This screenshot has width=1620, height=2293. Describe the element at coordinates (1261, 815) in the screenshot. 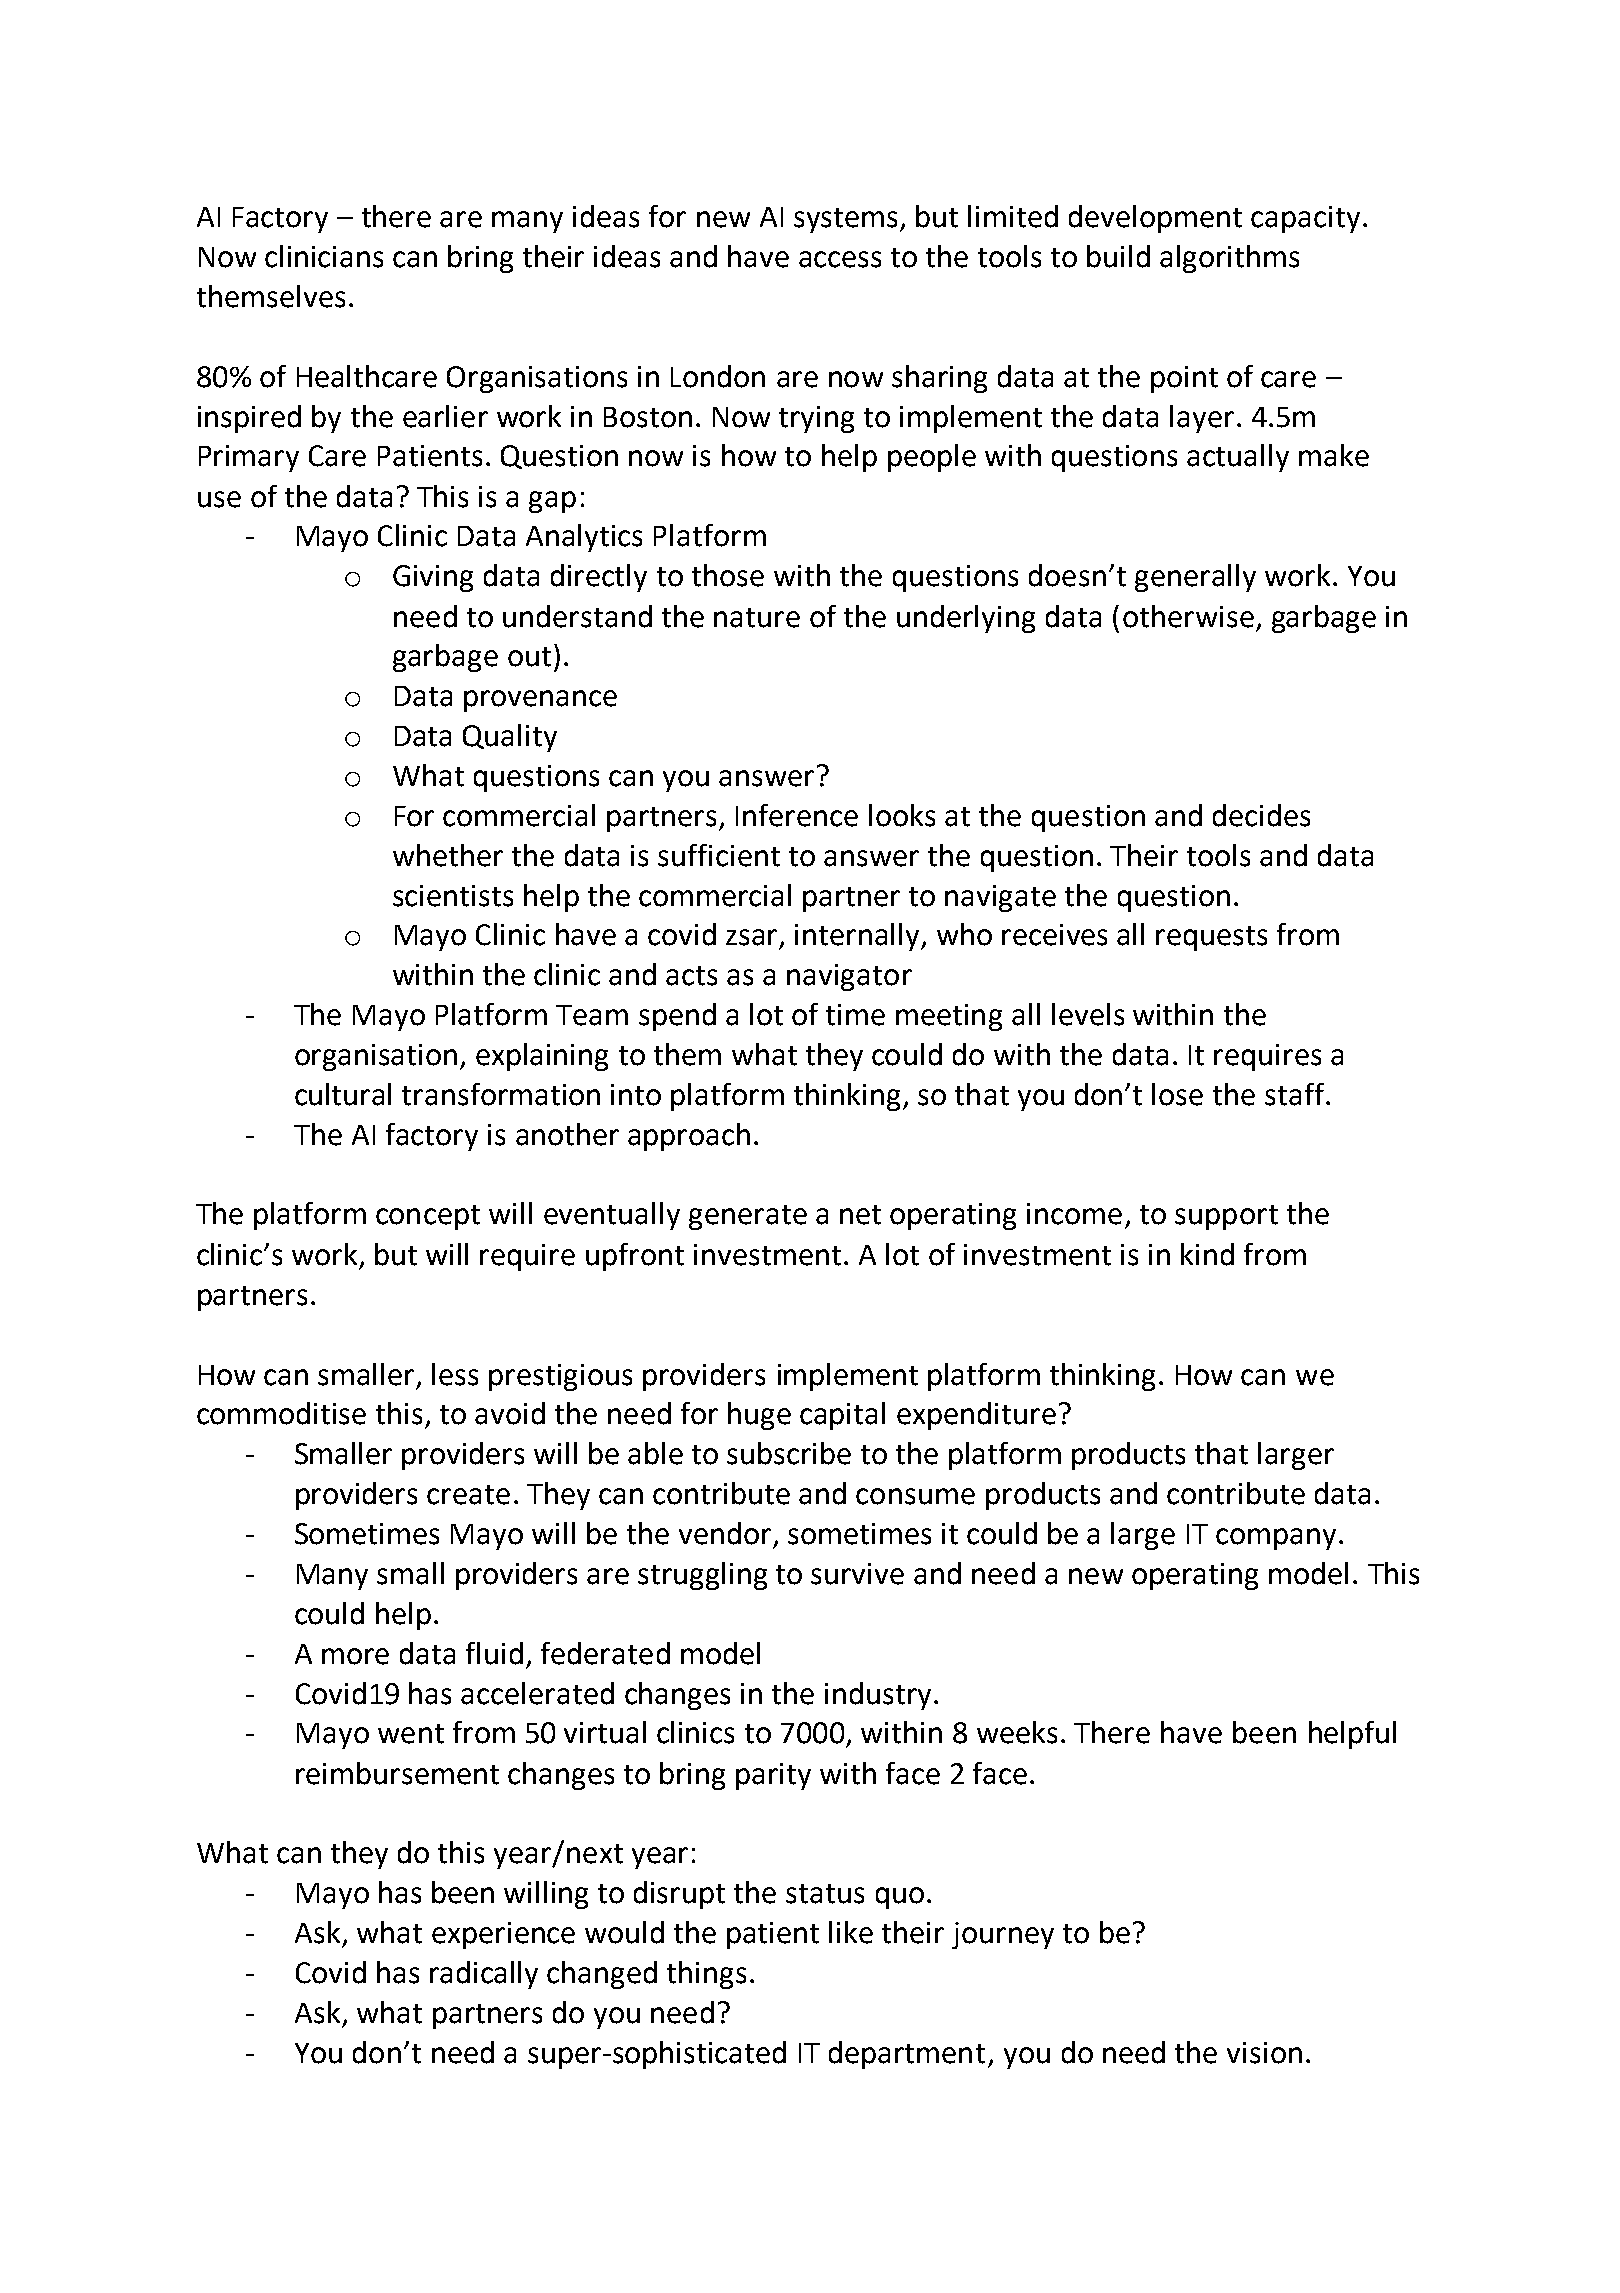

I see `decides` at that location.
